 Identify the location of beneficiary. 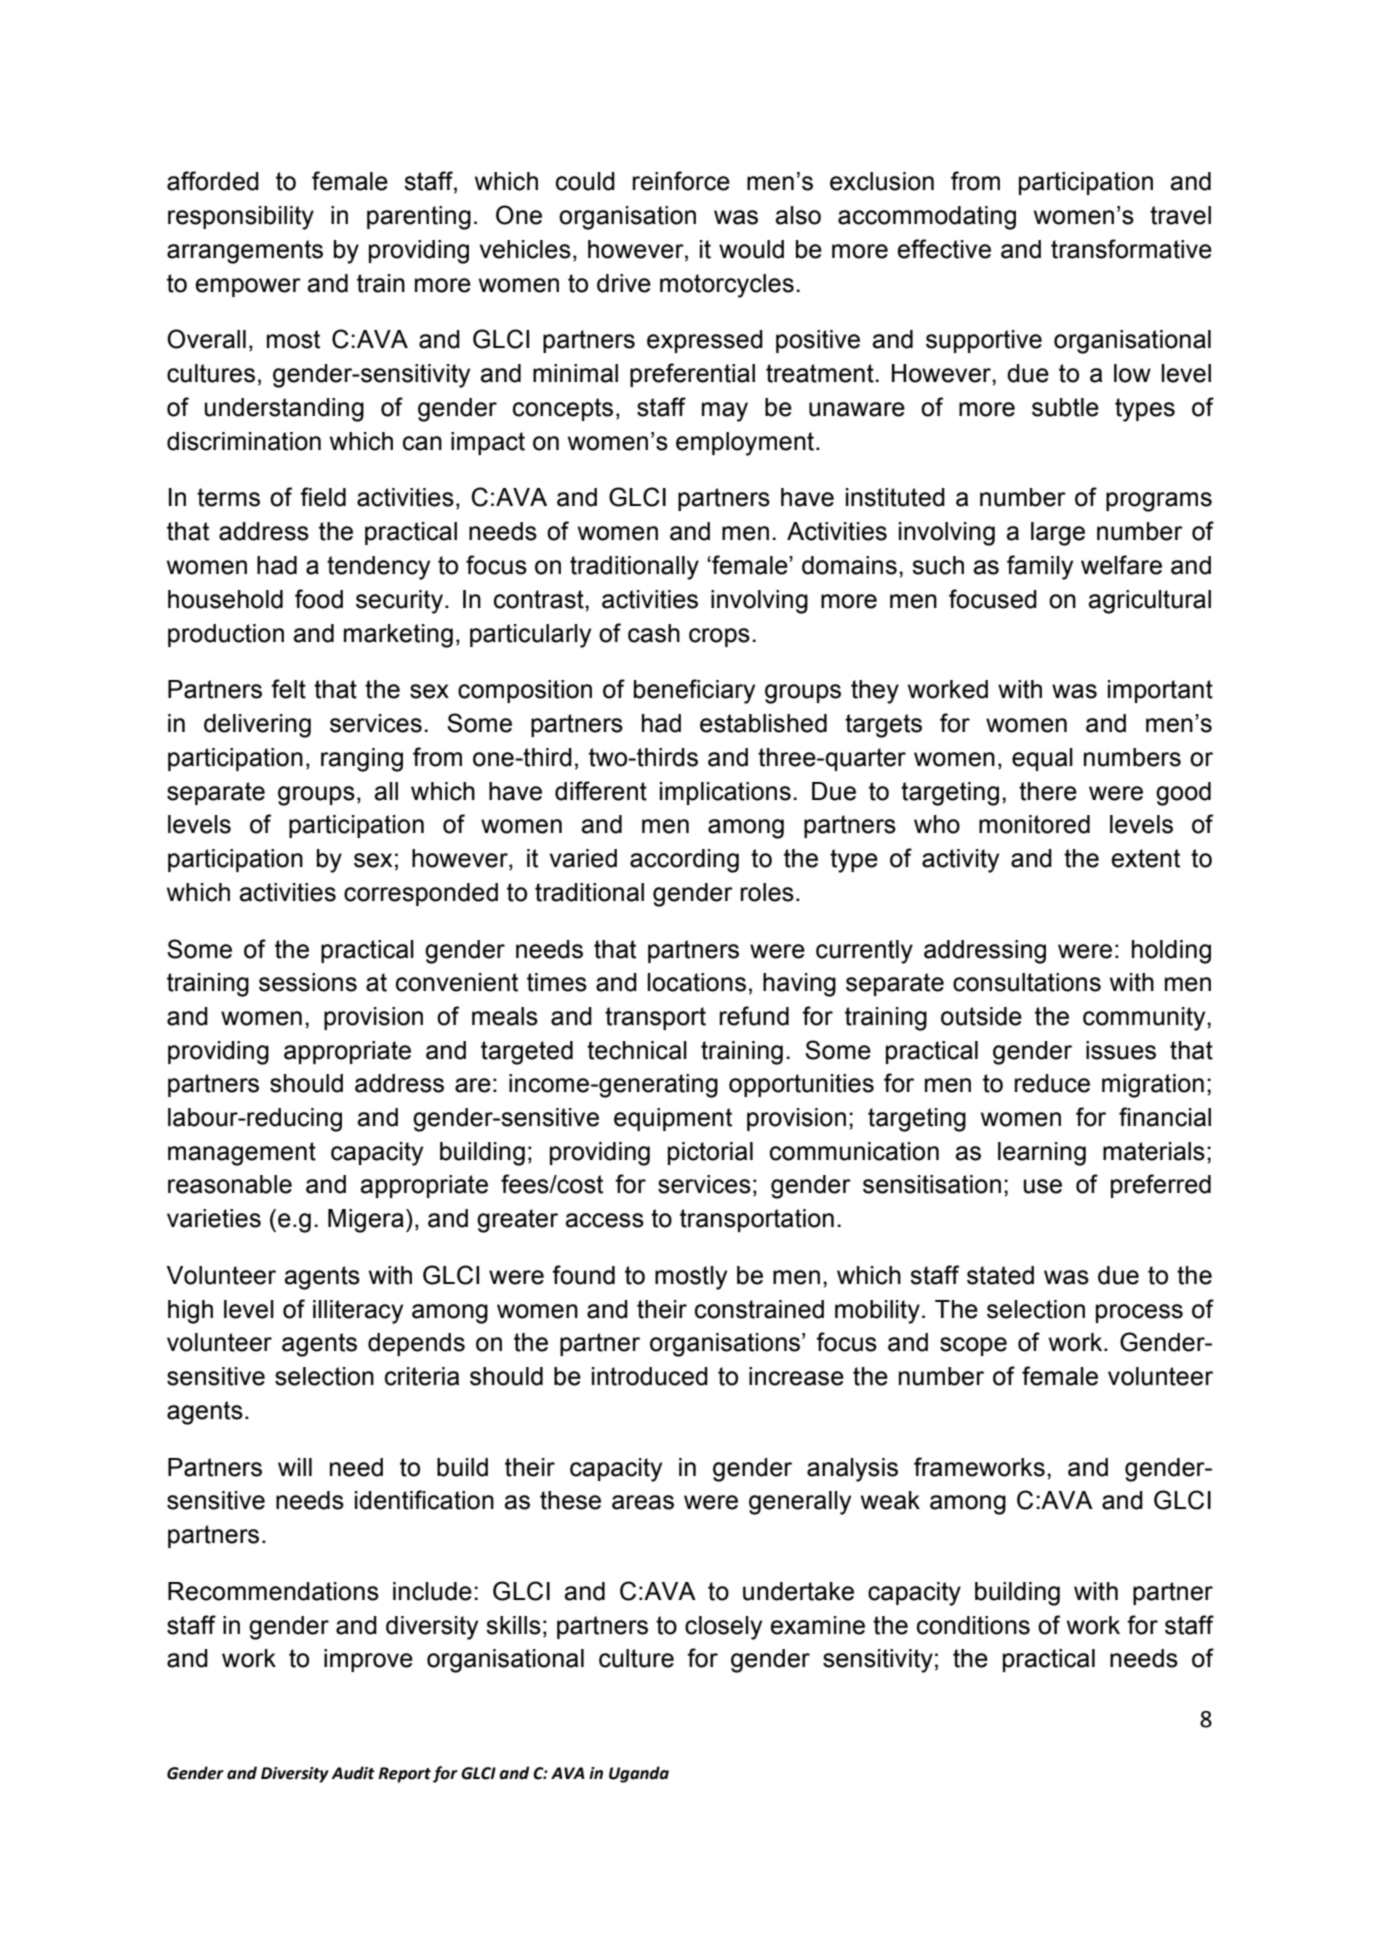
(694, 691).
